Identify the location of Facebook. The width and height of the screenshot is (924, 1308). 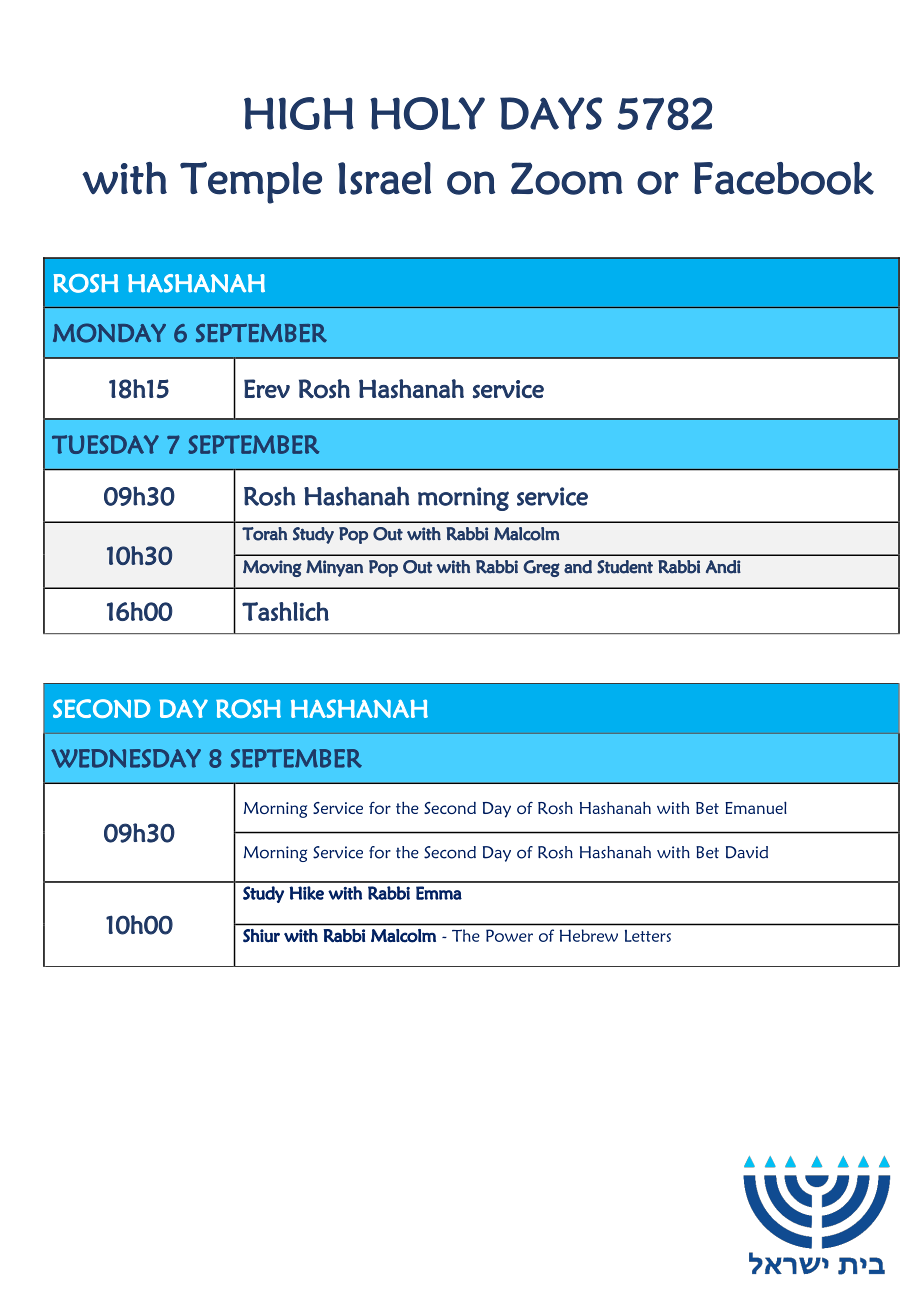
(784, 178).
